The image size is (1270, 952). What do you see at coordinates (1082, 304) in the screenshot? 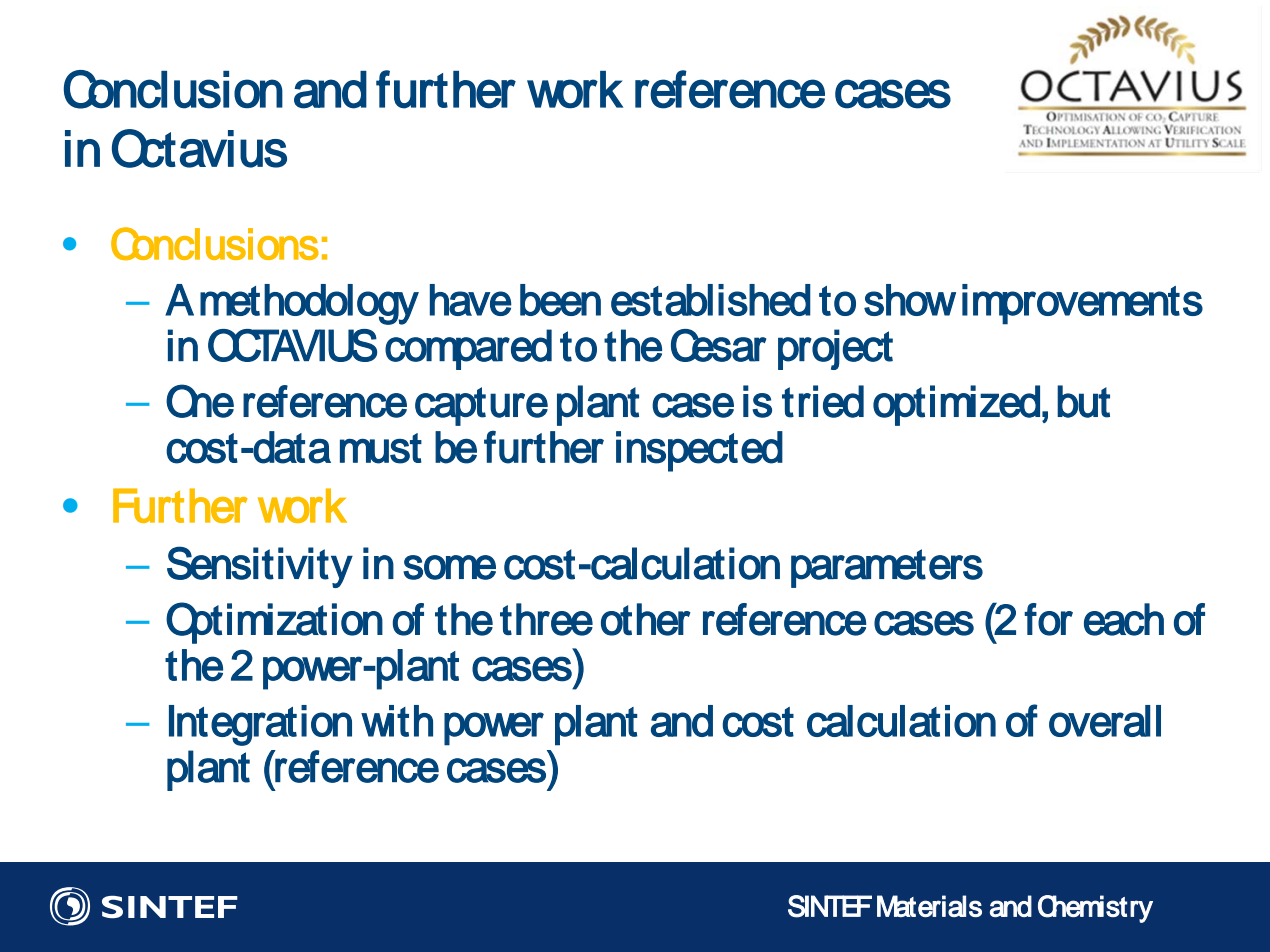
I see `improvements` at bounding box center [1082, 304].
